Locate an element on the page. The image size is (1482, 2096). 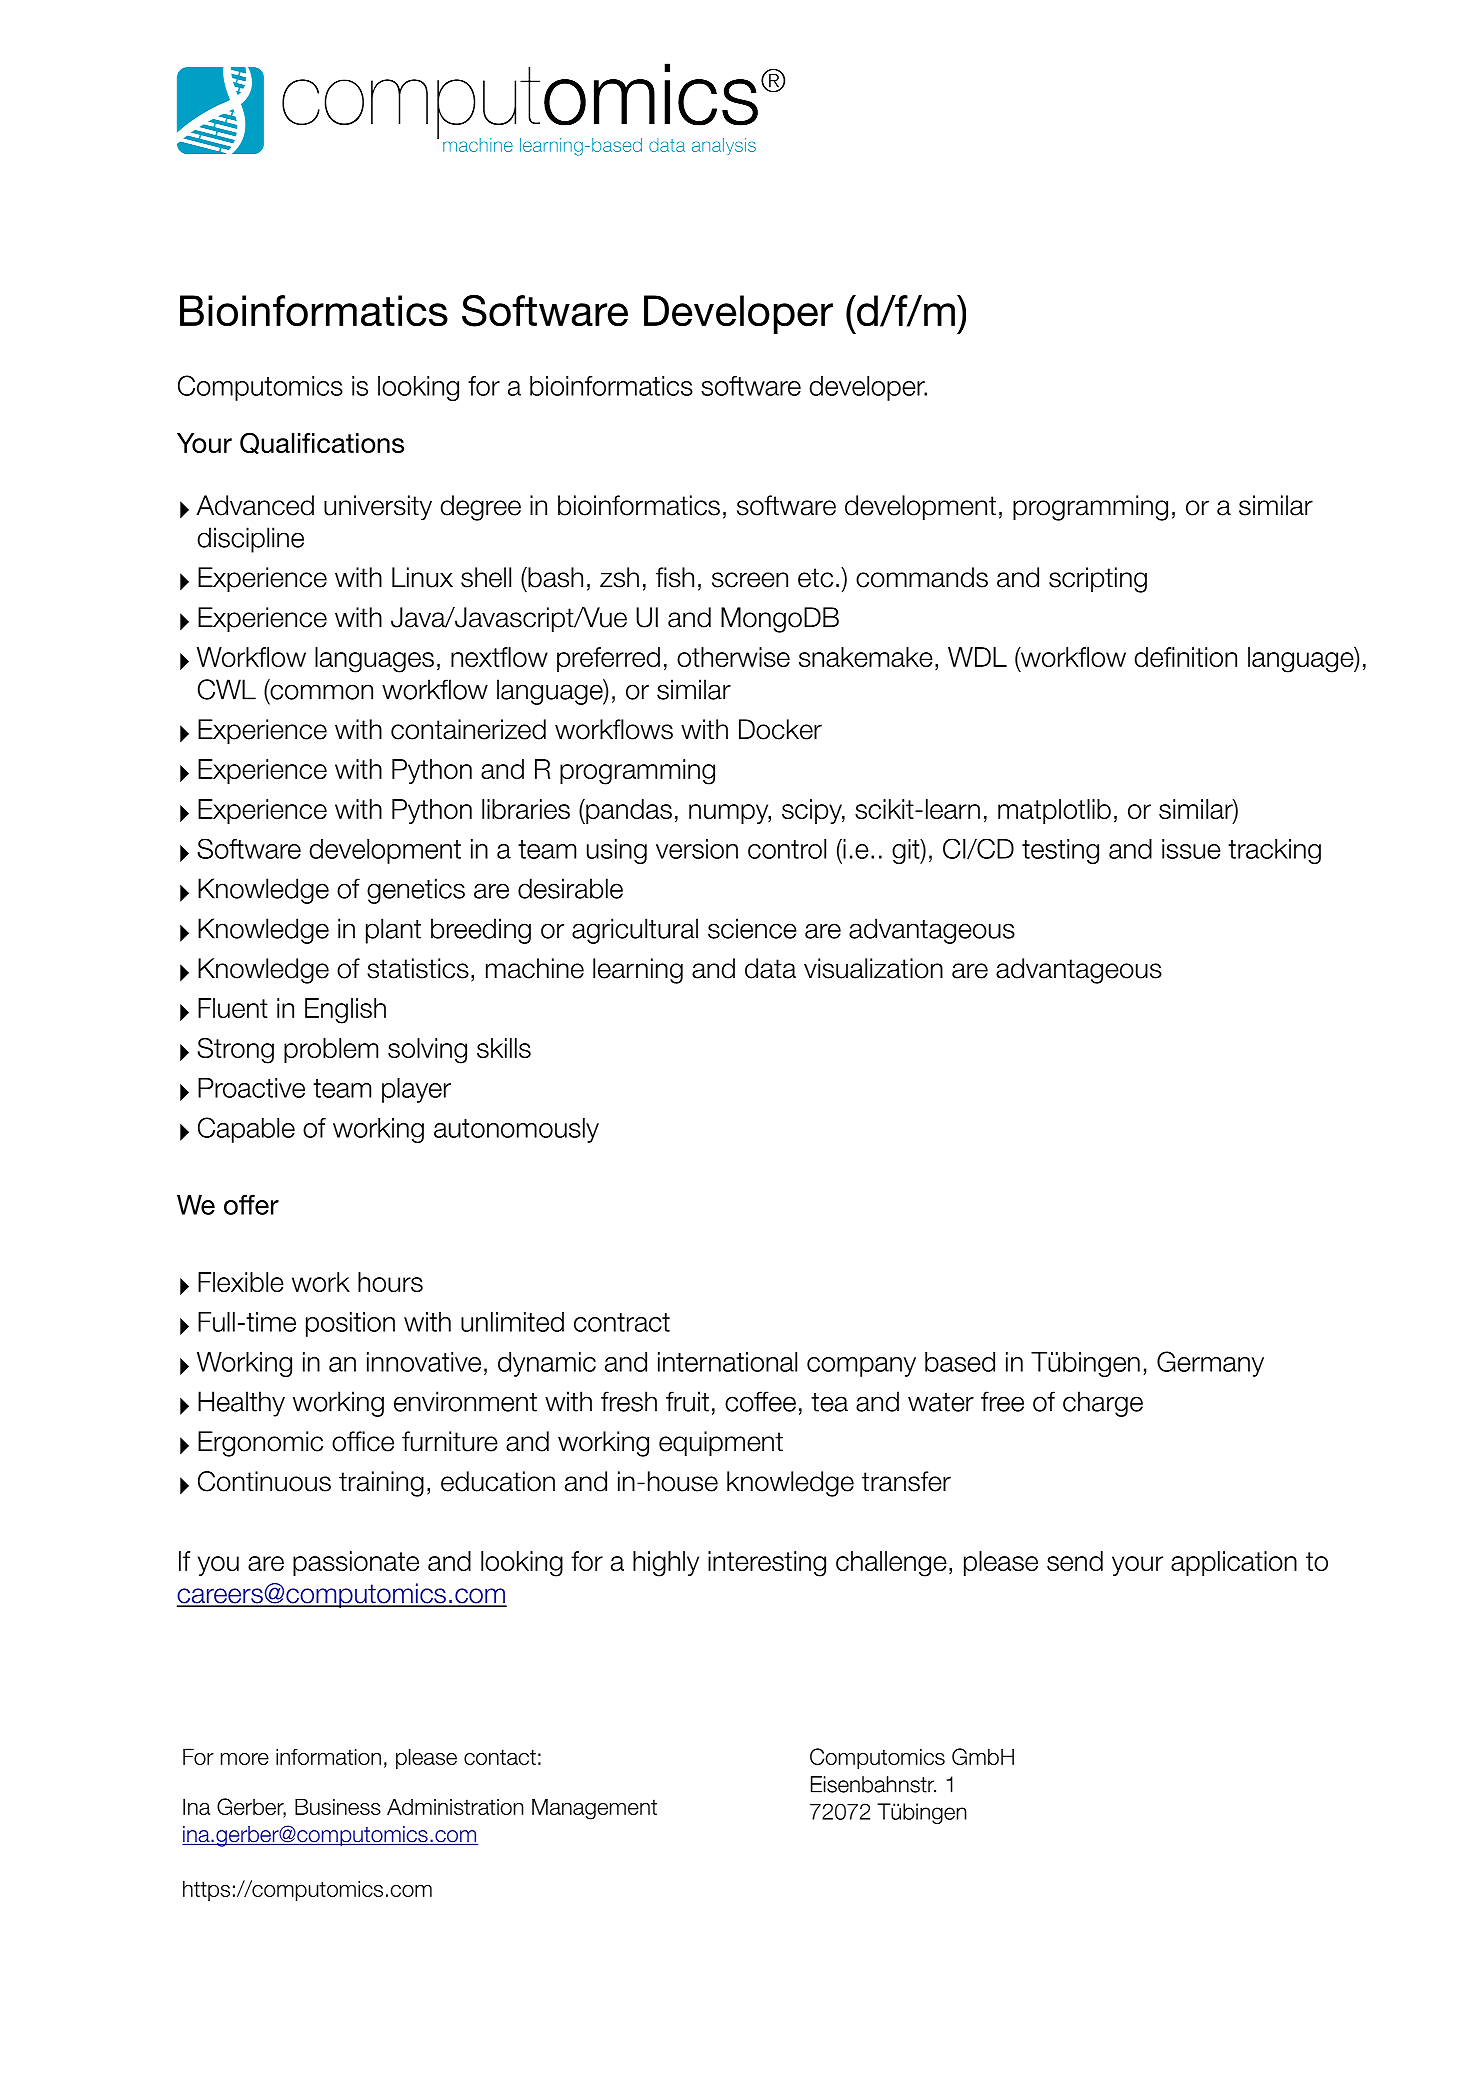
plant is located at coordinates (393, 931).
